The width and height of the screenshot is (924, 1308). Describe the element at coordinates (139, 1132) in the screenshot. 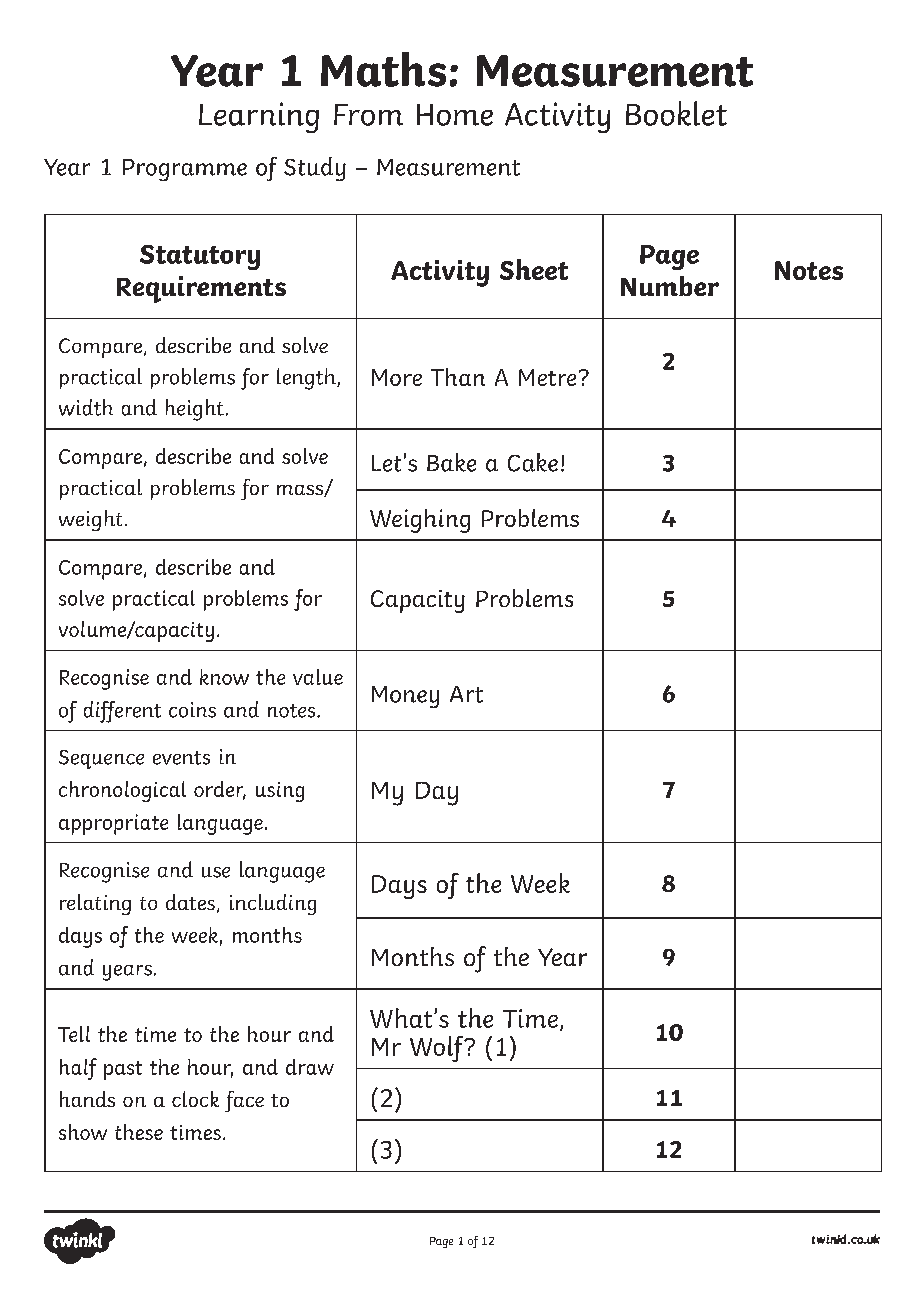

I see `these` at that location.
